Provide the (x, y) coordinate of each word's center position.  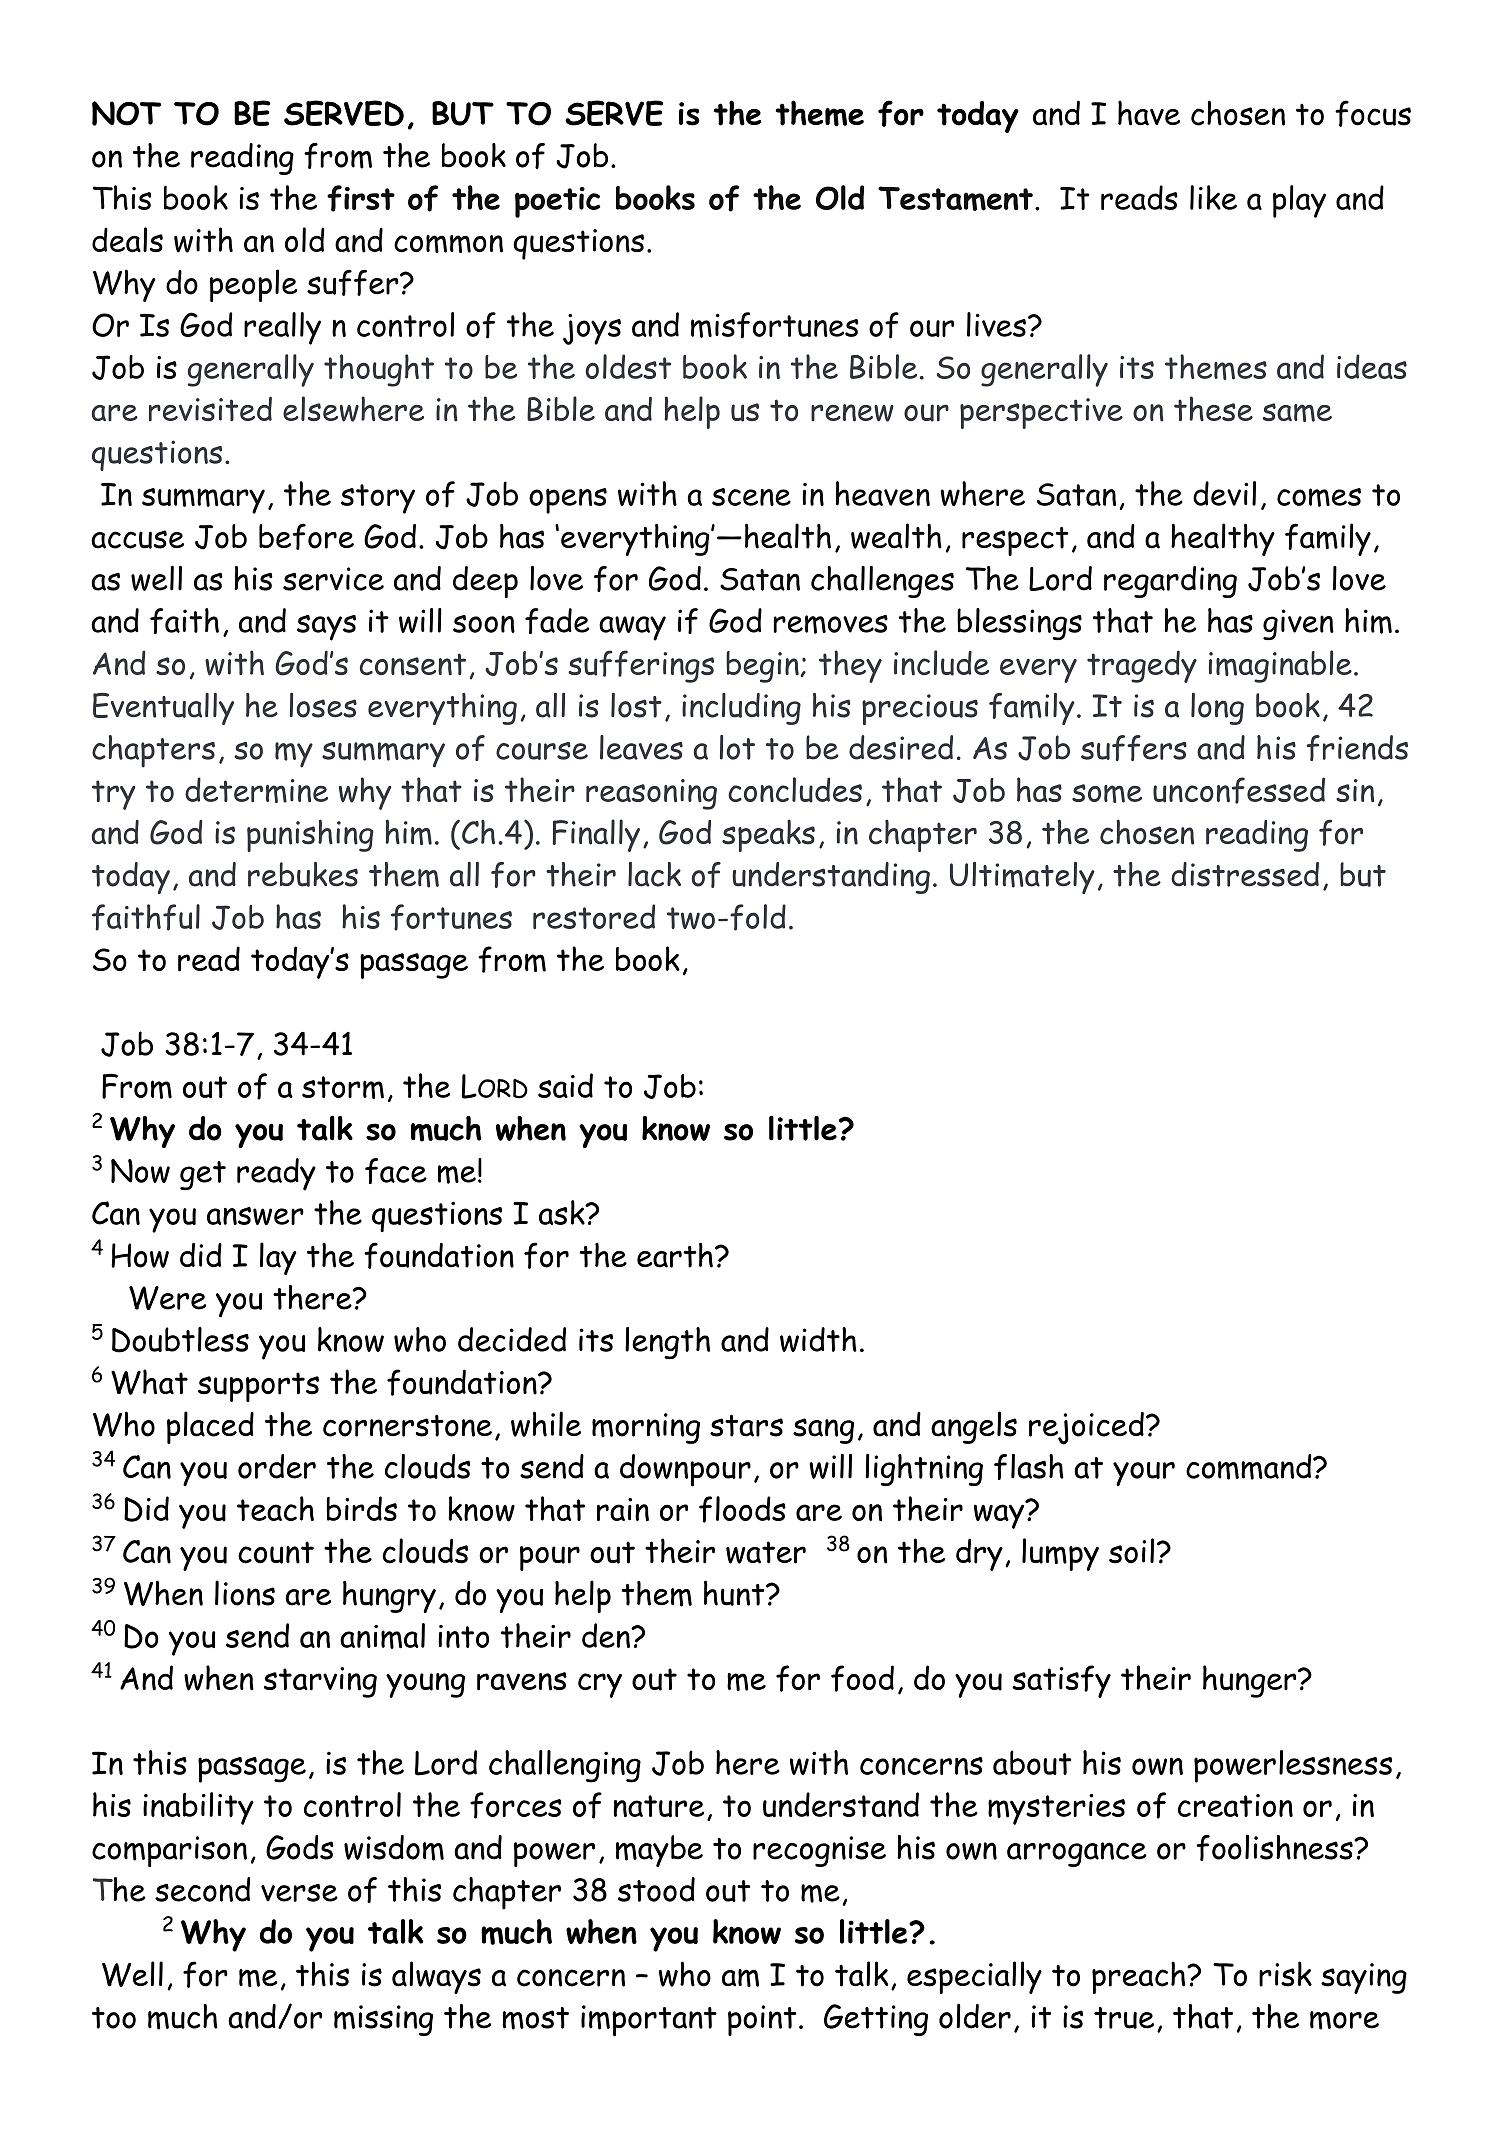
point (762, 2020)
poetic (558, 202)
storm (343, 1087)
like (1213, 197)
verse (299, 1893)
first (361, 198)
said (565, 1085)
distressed (1245, 874)
